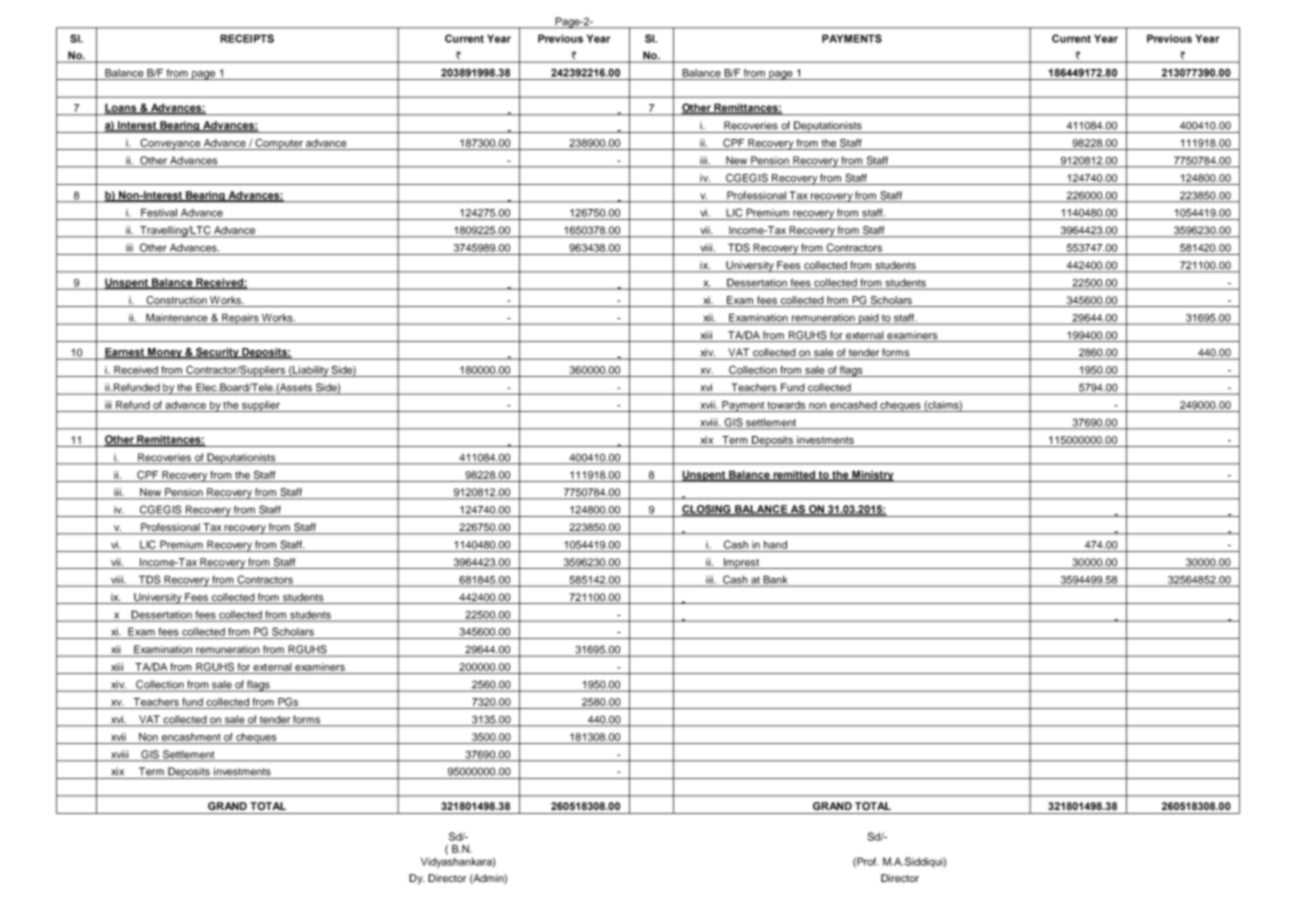 The height and width of the document is (924, 1308). I want to click on Festival, so click(159, 212).
